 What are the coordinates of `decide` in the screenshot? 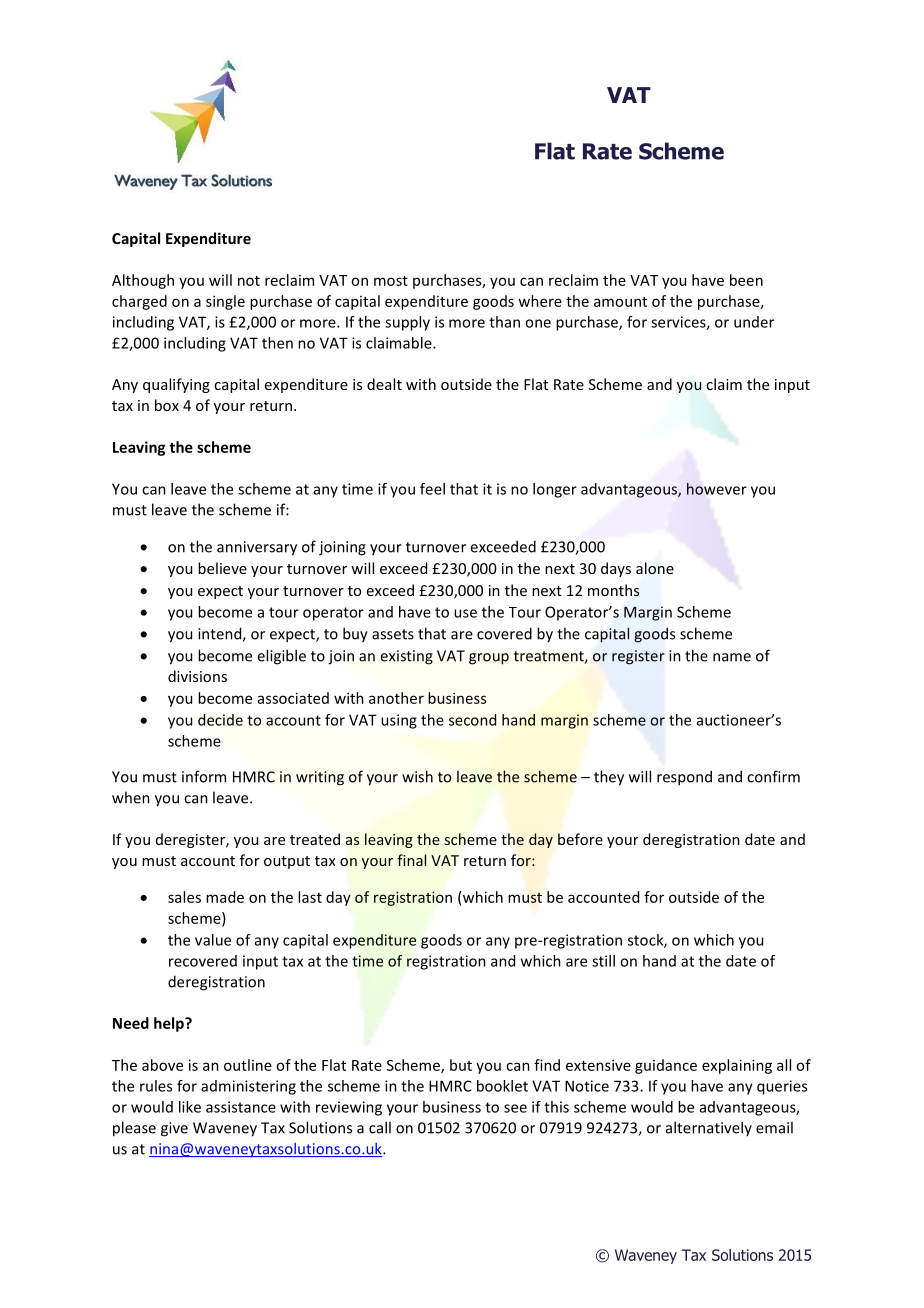 It's located at (220, 720).
